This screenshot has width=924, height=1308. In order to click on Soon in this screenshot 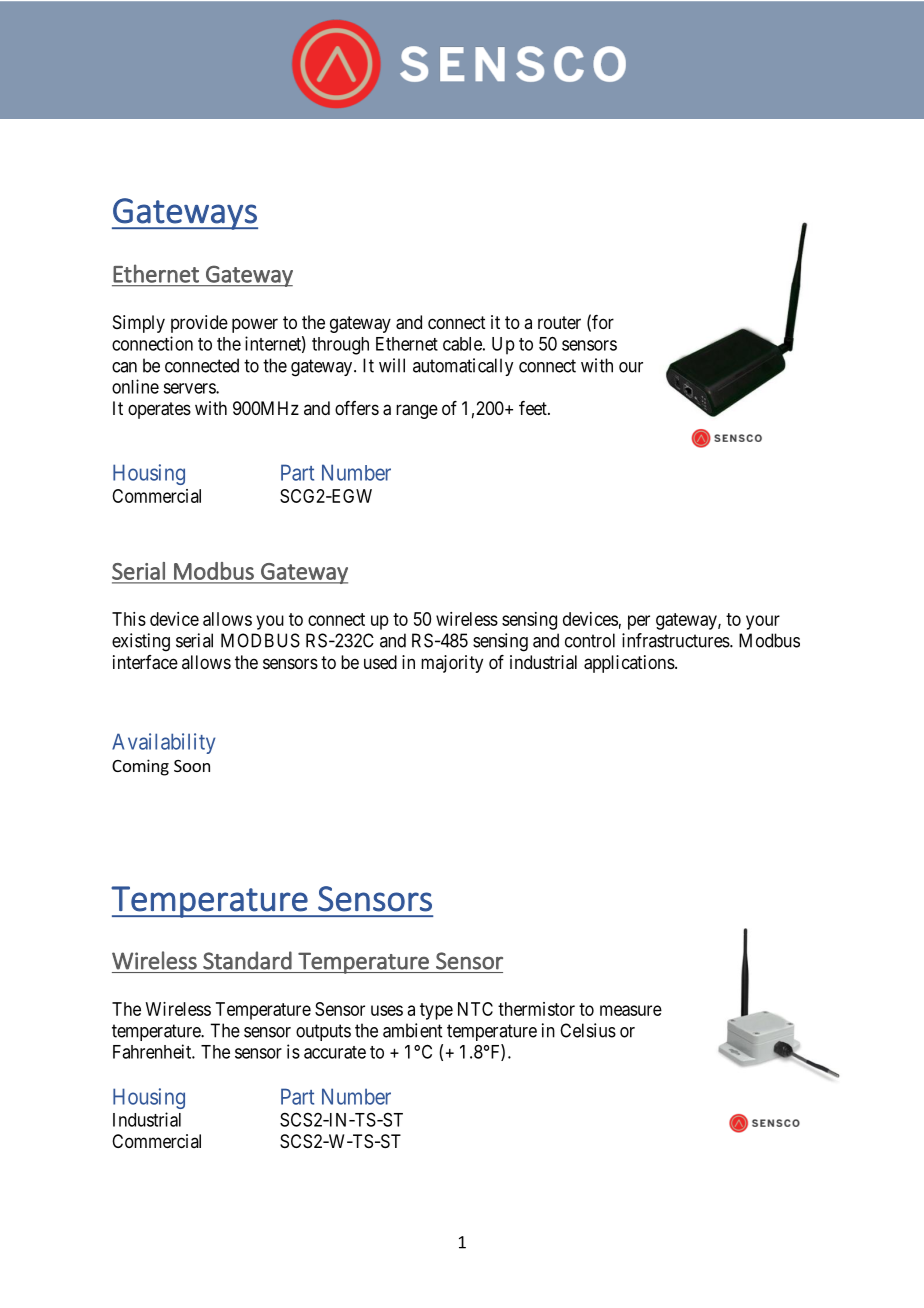, I will do `click(192, 766)`.
